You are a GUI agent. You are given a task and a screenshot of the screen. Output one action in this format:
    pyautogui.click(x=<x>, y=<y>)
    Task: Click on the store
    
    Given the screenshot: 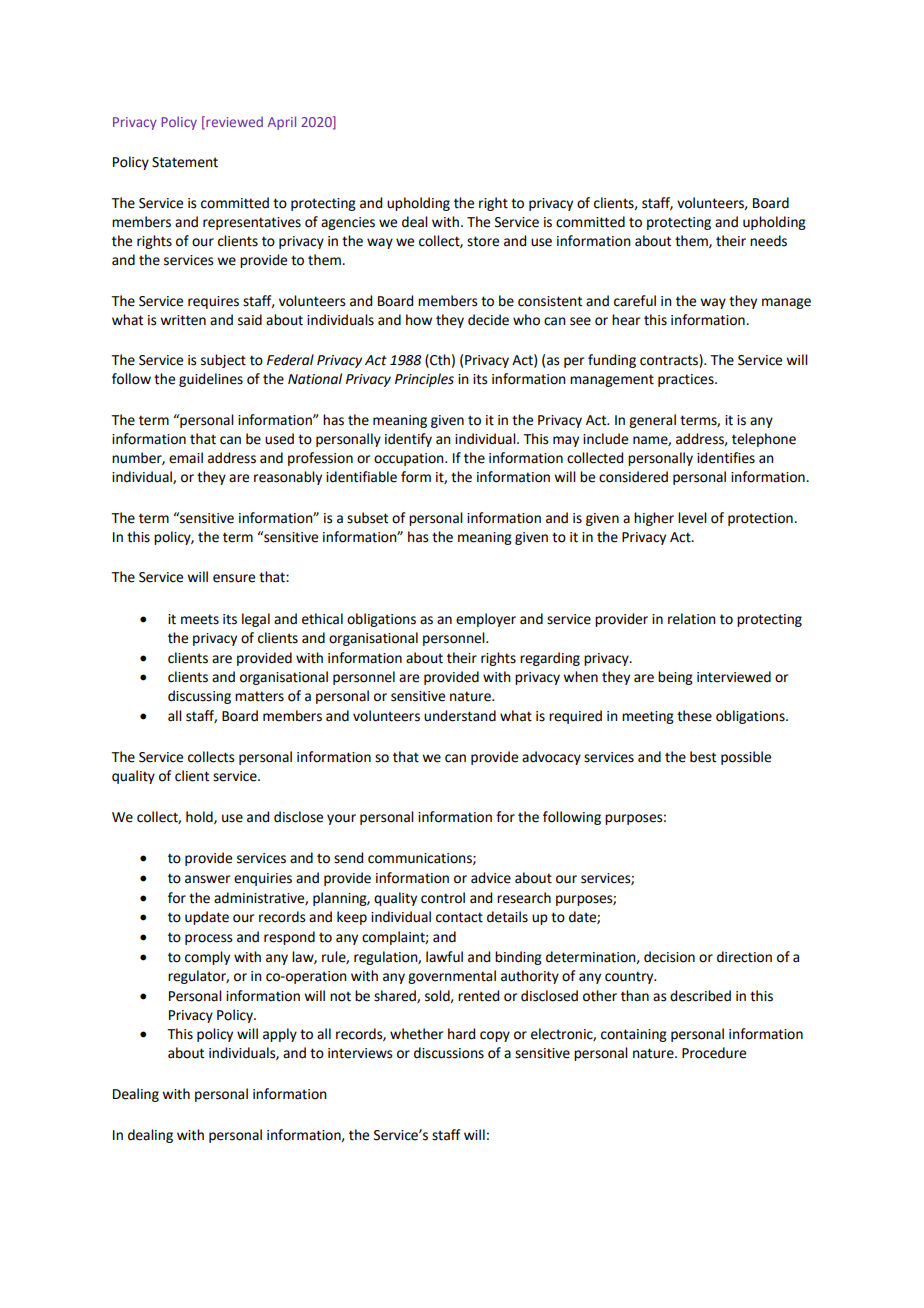 What is the action you would take?
    pyautogui.click(x=483, y=241)
